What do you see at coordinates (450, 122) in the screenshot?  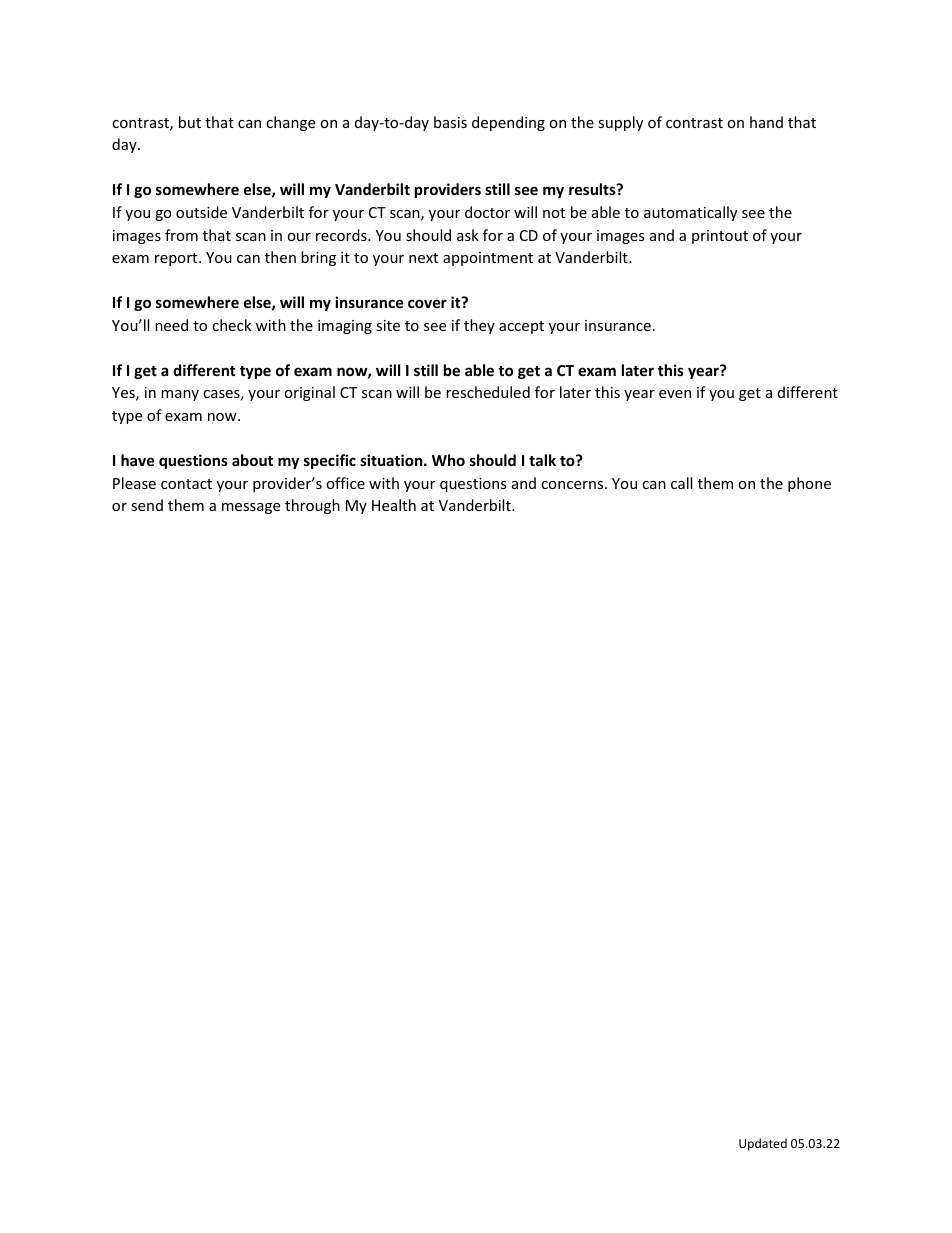 I see `basis` at bounding box center [450, 122].
